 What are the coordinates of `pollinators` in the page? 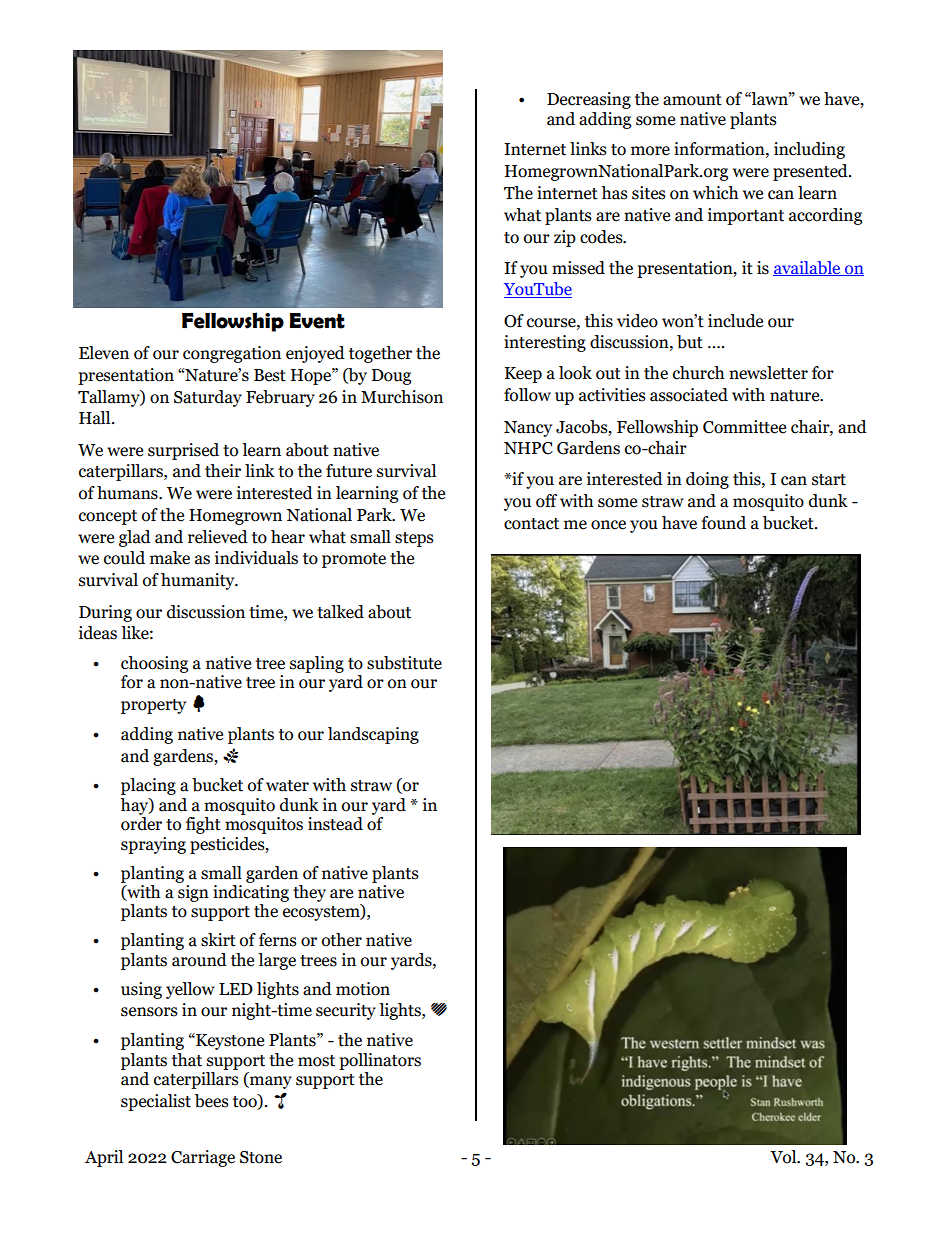 It's located at (380, 1061).
